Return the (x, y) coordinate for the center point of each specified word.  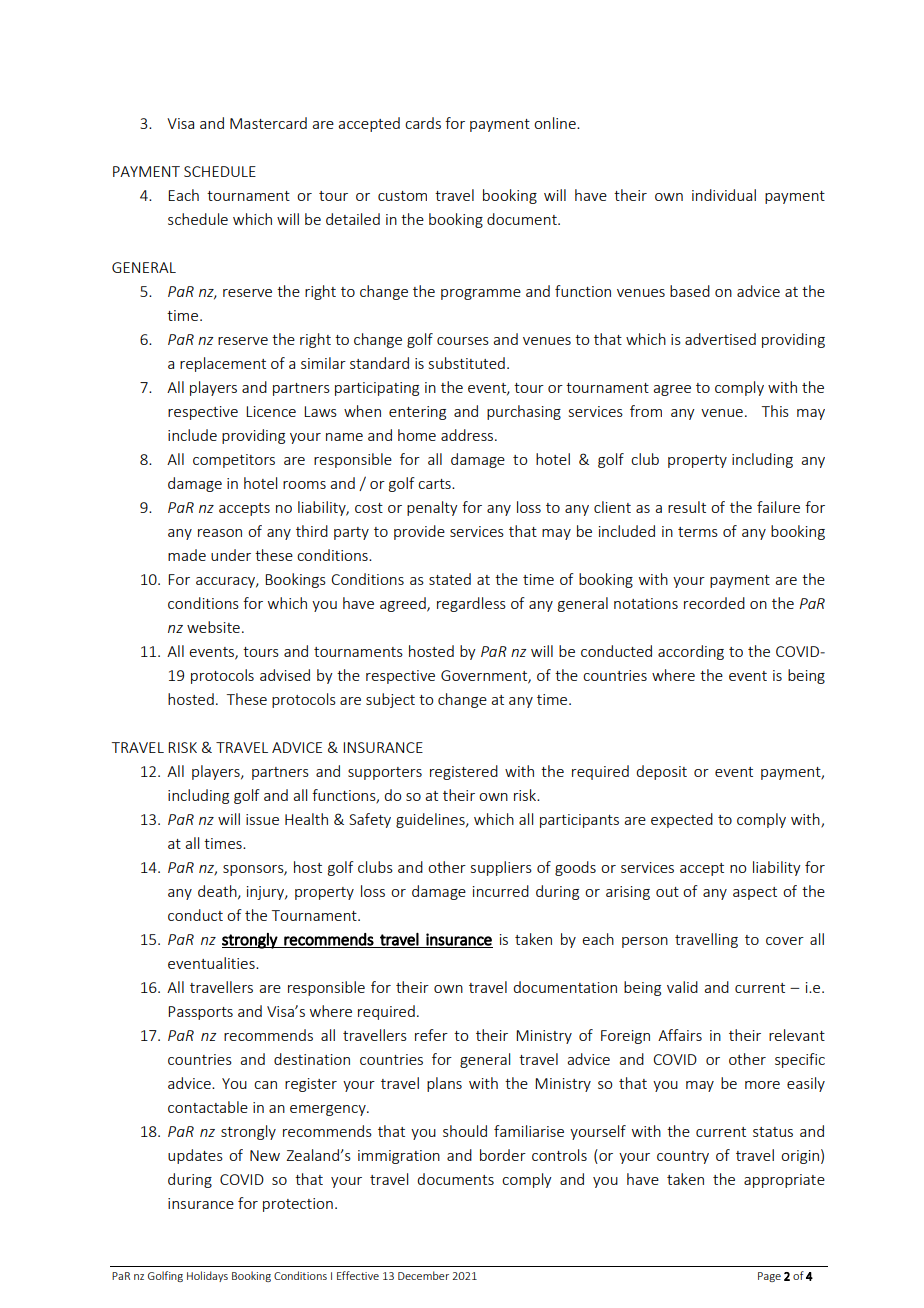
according (691, 652)
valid (682, 987)
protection (298, 1205)
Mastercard (268, 123)
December (423, 1275)
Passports (200, 1013)
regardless (471, 604)
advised (285, 675)
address (468, 435)
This (775, 411)
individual (724, 195)
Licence (271, 411)
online (556, 123)
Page (769, 1277)
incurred (501, 891)
